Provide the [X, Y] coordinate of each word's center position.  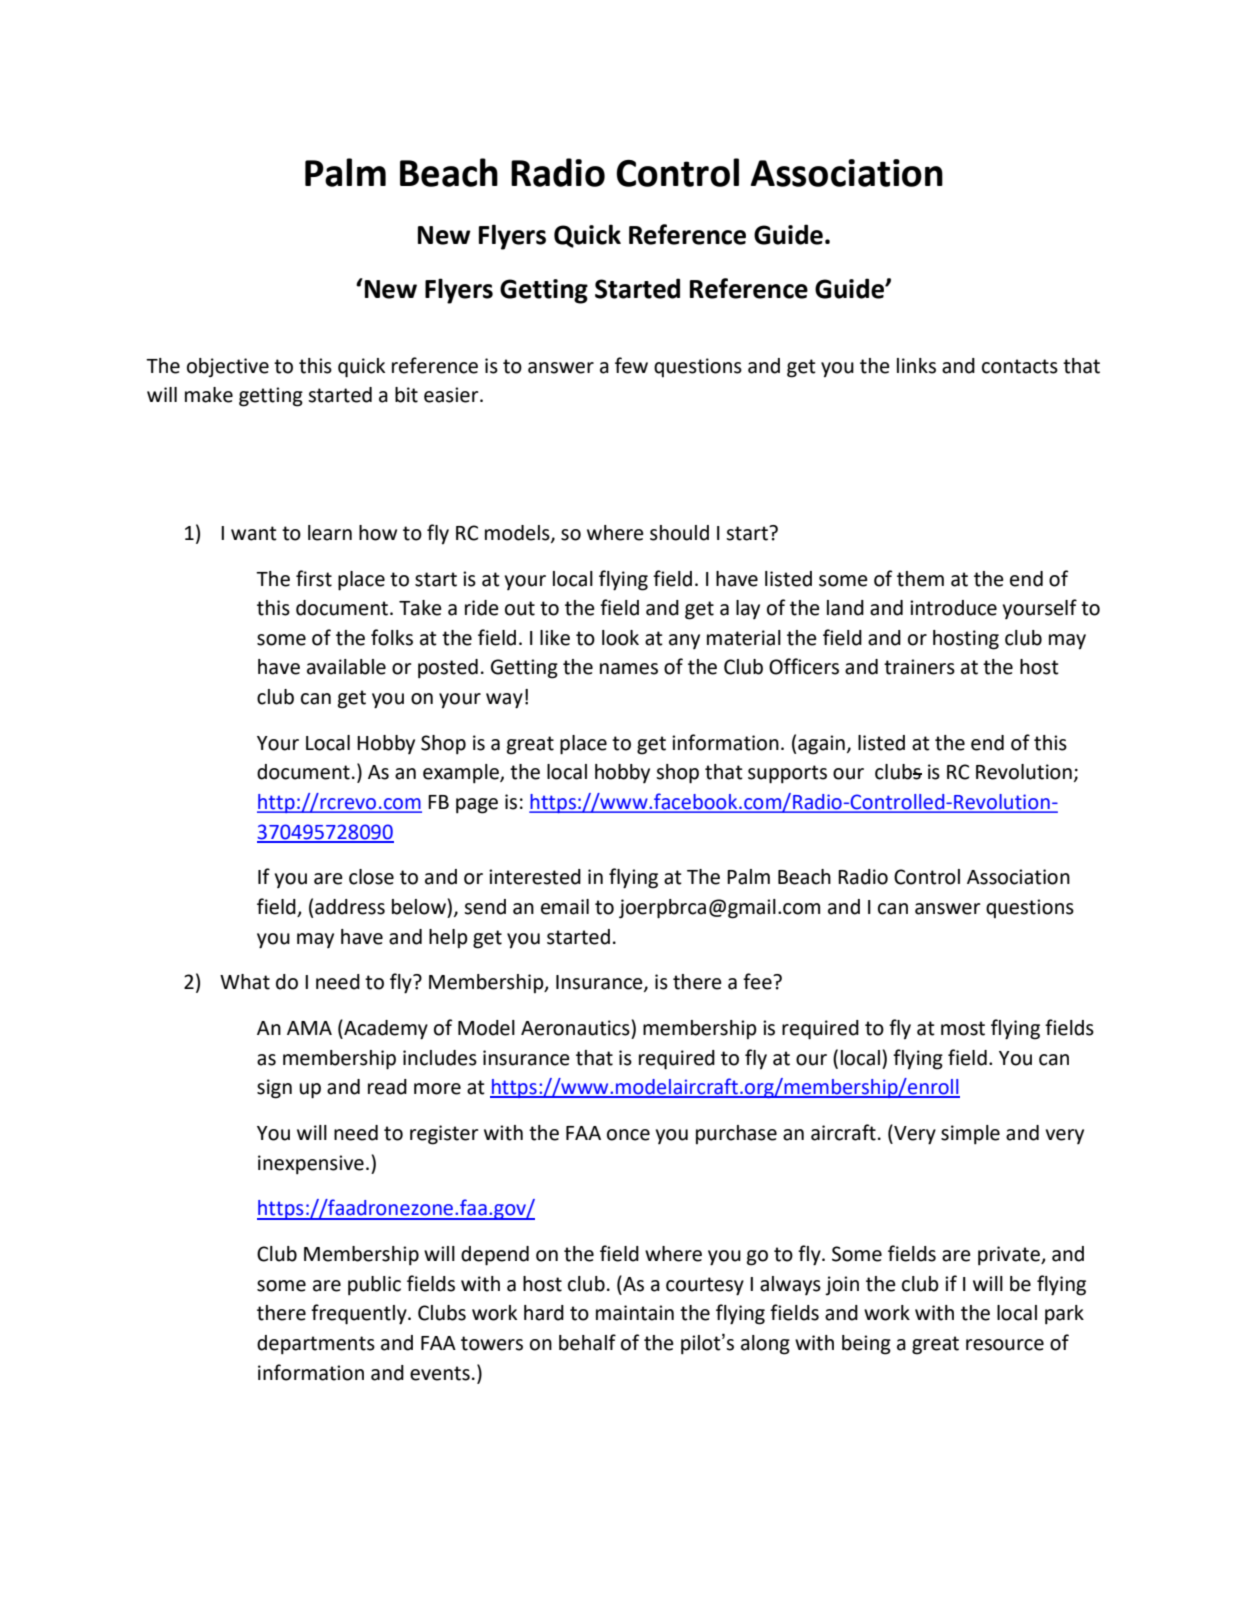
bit [406, 395]
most [963, 1028]
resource [1005, 1345]
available [346, 667]
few [631, 365]
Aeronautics [575, 1028]
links [916, 366]
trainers [919, 667]
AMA [309, 1028]
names [629, 669]
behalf [587, 1342]
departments [316, 1345]
